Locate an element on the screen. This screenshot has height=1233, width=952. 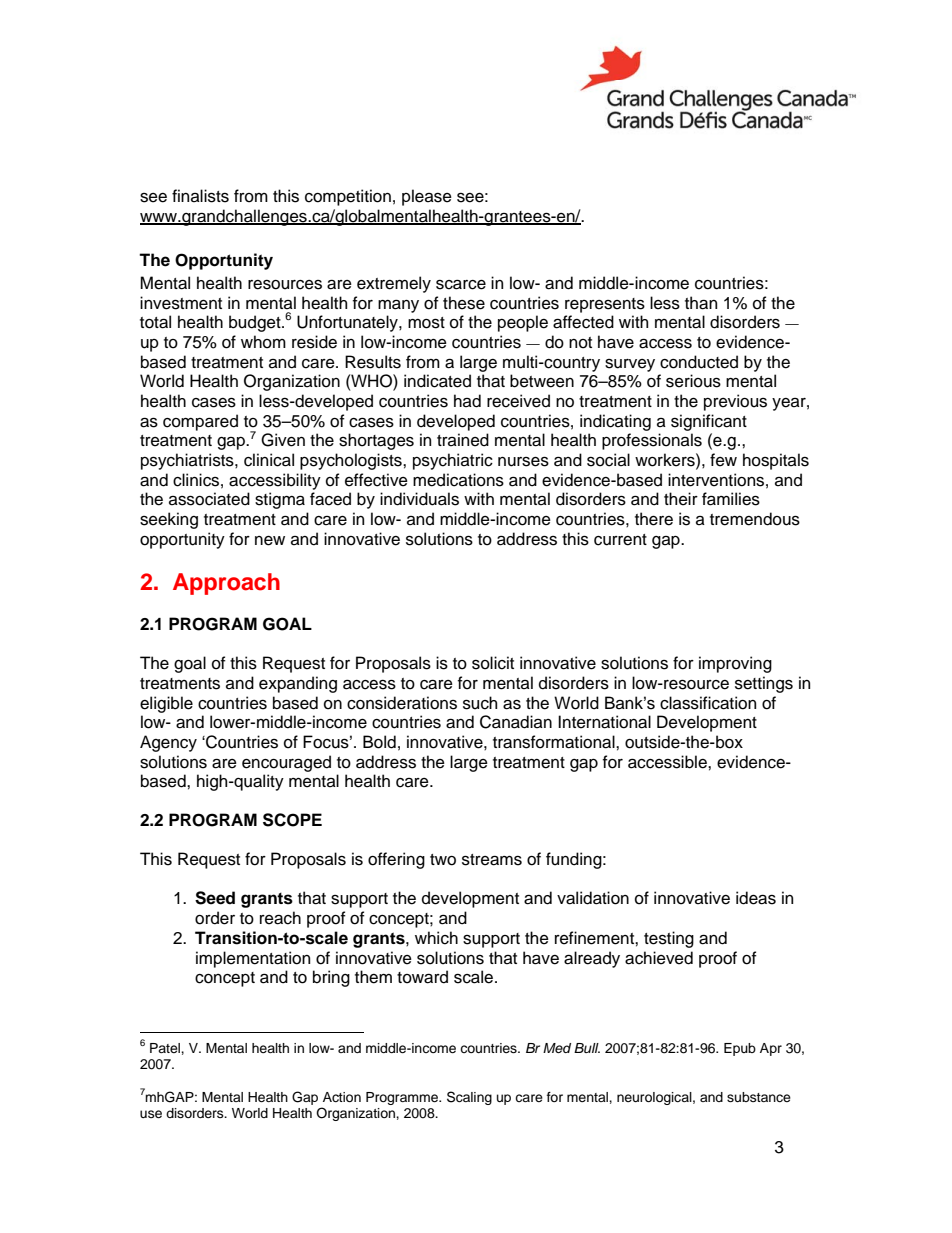
than is located at coordinates (701, 303).
